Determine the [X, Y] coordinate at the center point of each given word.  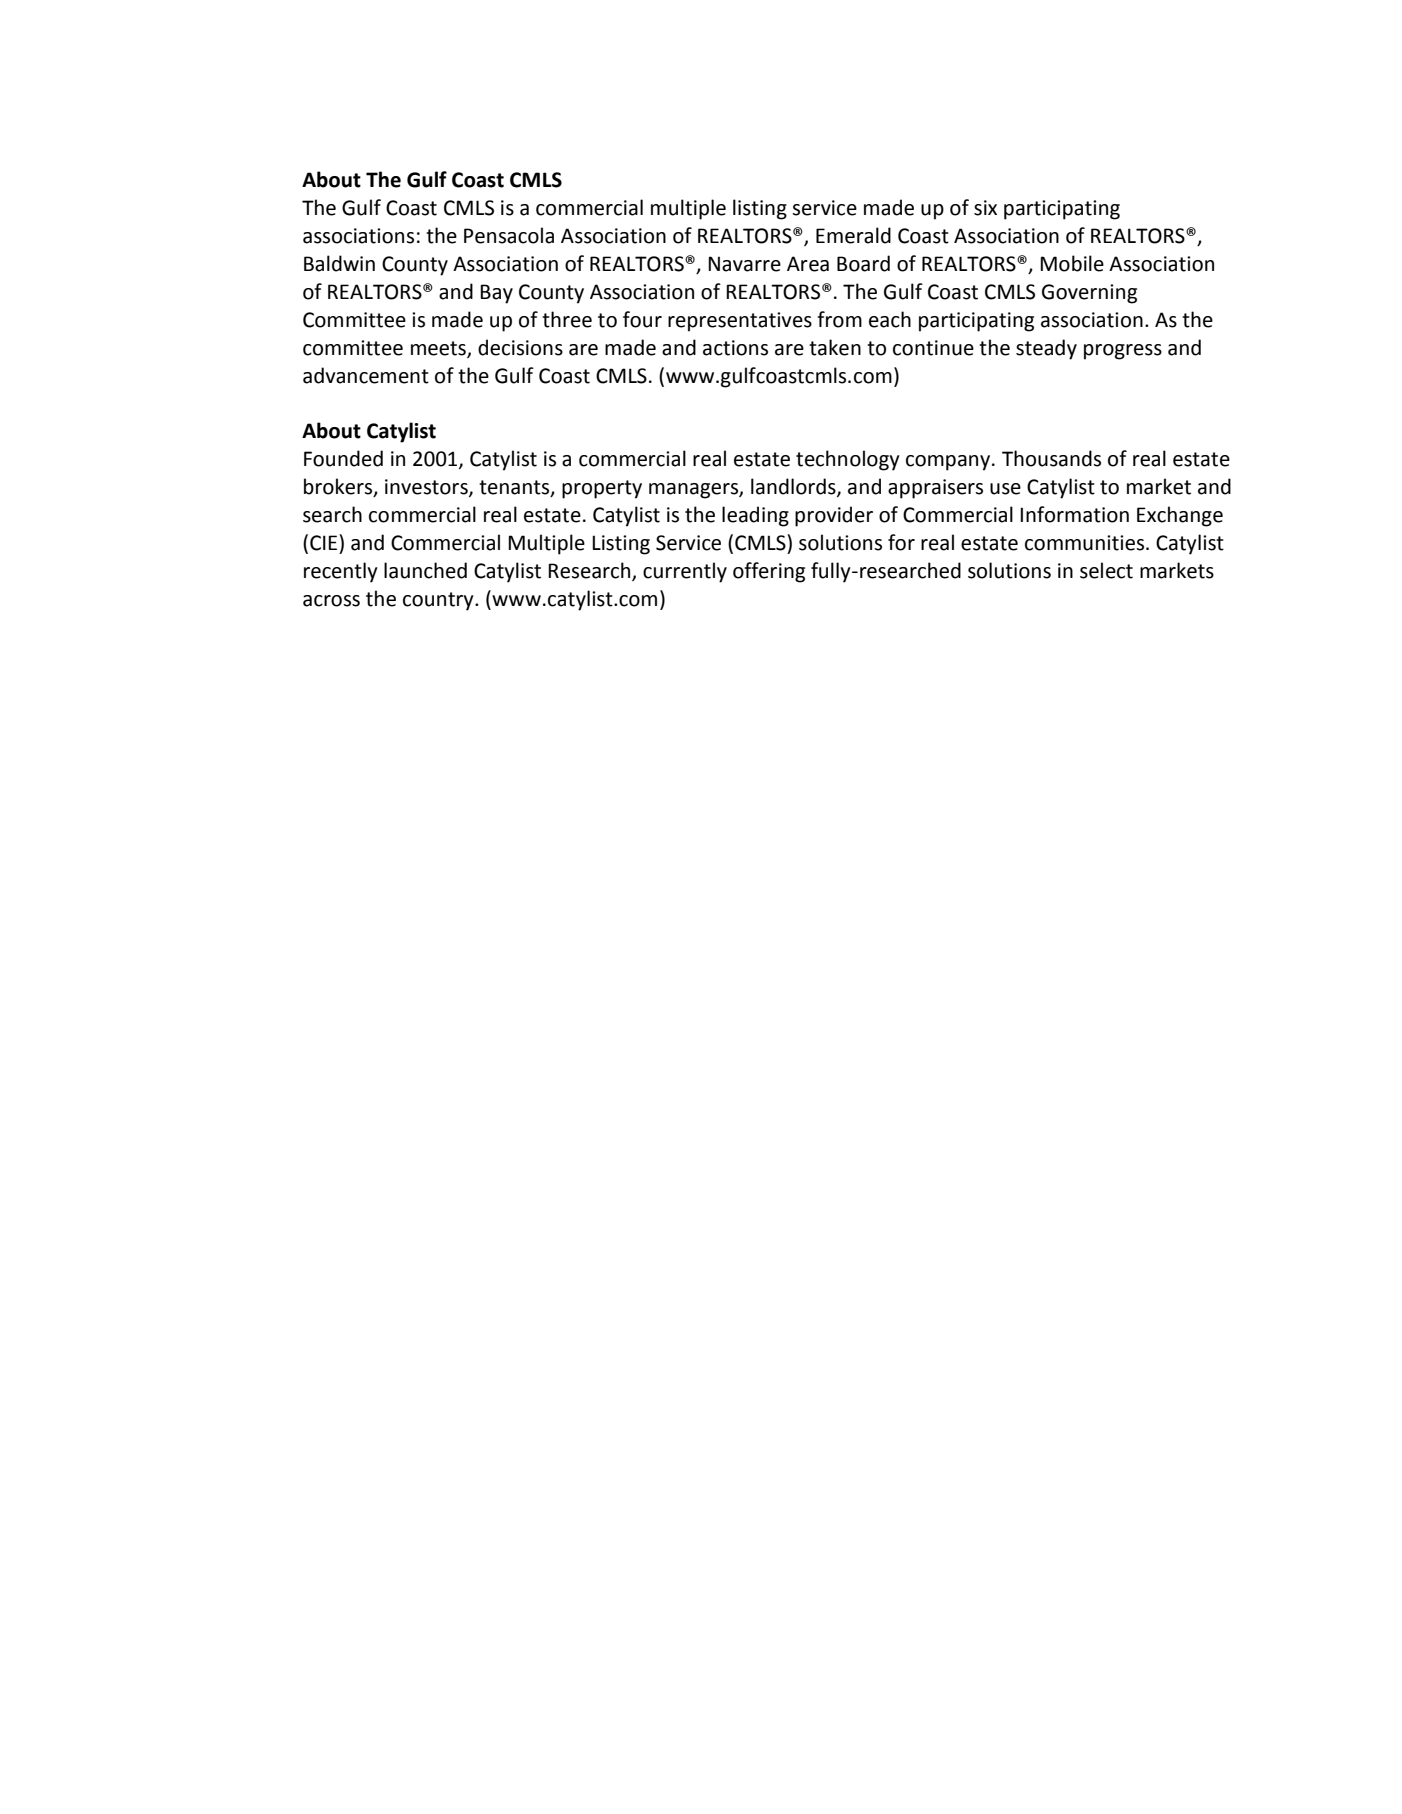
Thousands [1051, 458]
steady [1046, 349]
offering [769, 572]
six [985, 208]
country [439, 601]
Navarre [744, 264]
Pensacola [509, 235]
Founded [343, 458]
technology [848, 460]
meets [439, 349]
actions [735, 348]
